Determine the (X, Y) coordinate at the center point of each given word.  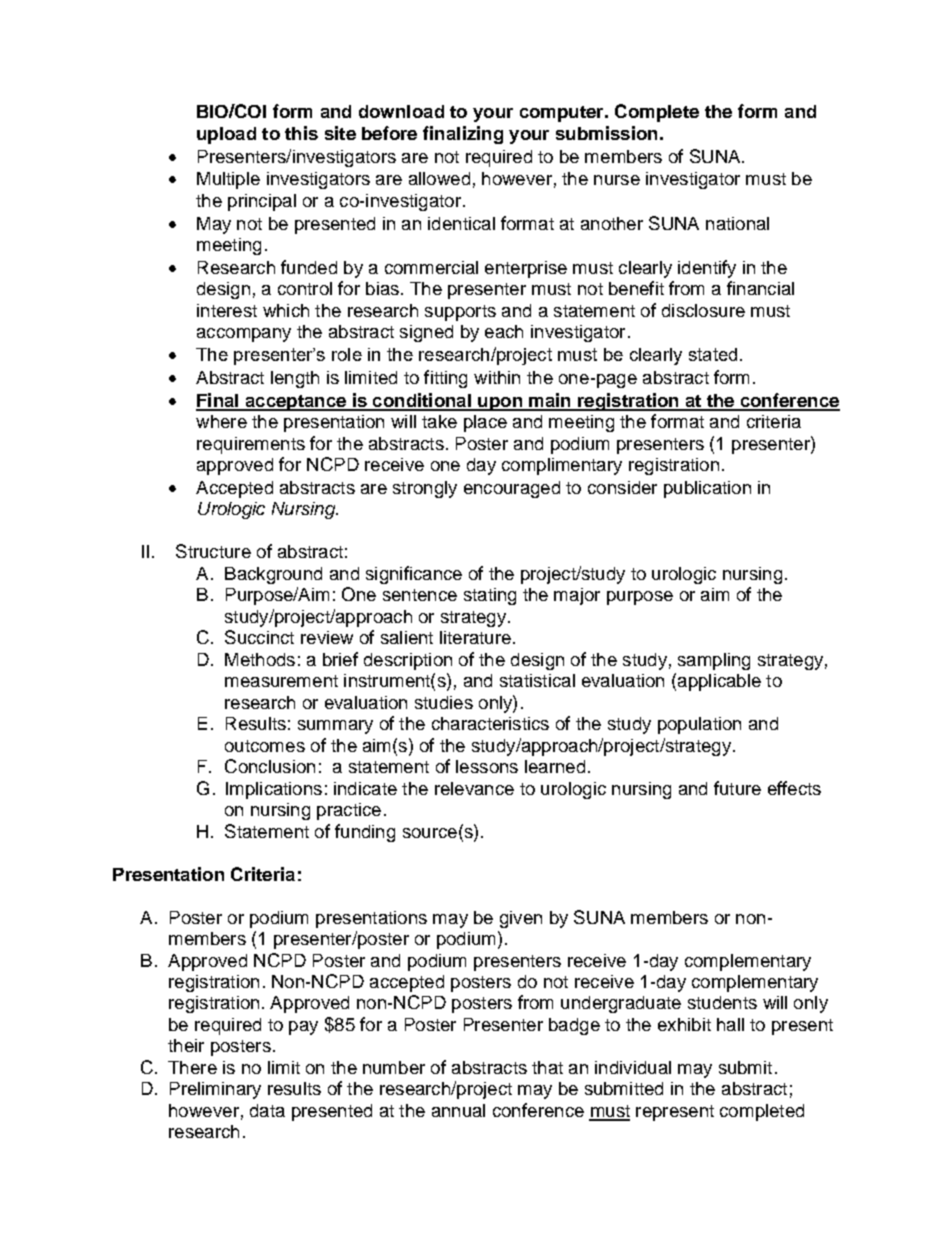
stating (490, 596)
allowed (439, 178)
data (267, 1110)
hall (730, 1024)
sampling (714, 661)
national (737, 223)
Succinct (259, 637)
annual (458, 1110)
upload (226, 135)
